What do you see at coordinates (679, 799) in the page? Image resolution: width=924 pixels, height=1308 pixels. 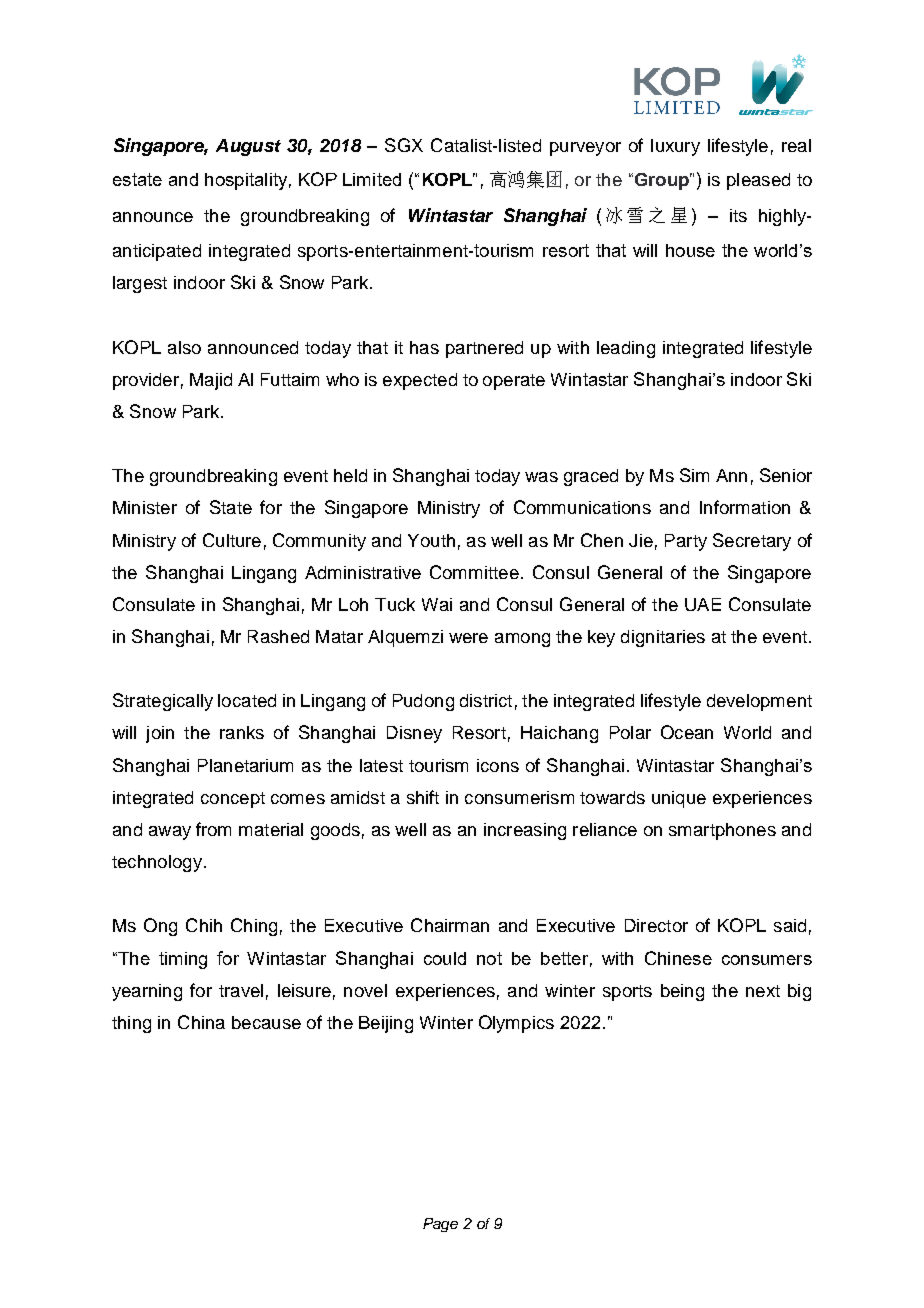 I see `unique` at bounding box center [679, 799].
